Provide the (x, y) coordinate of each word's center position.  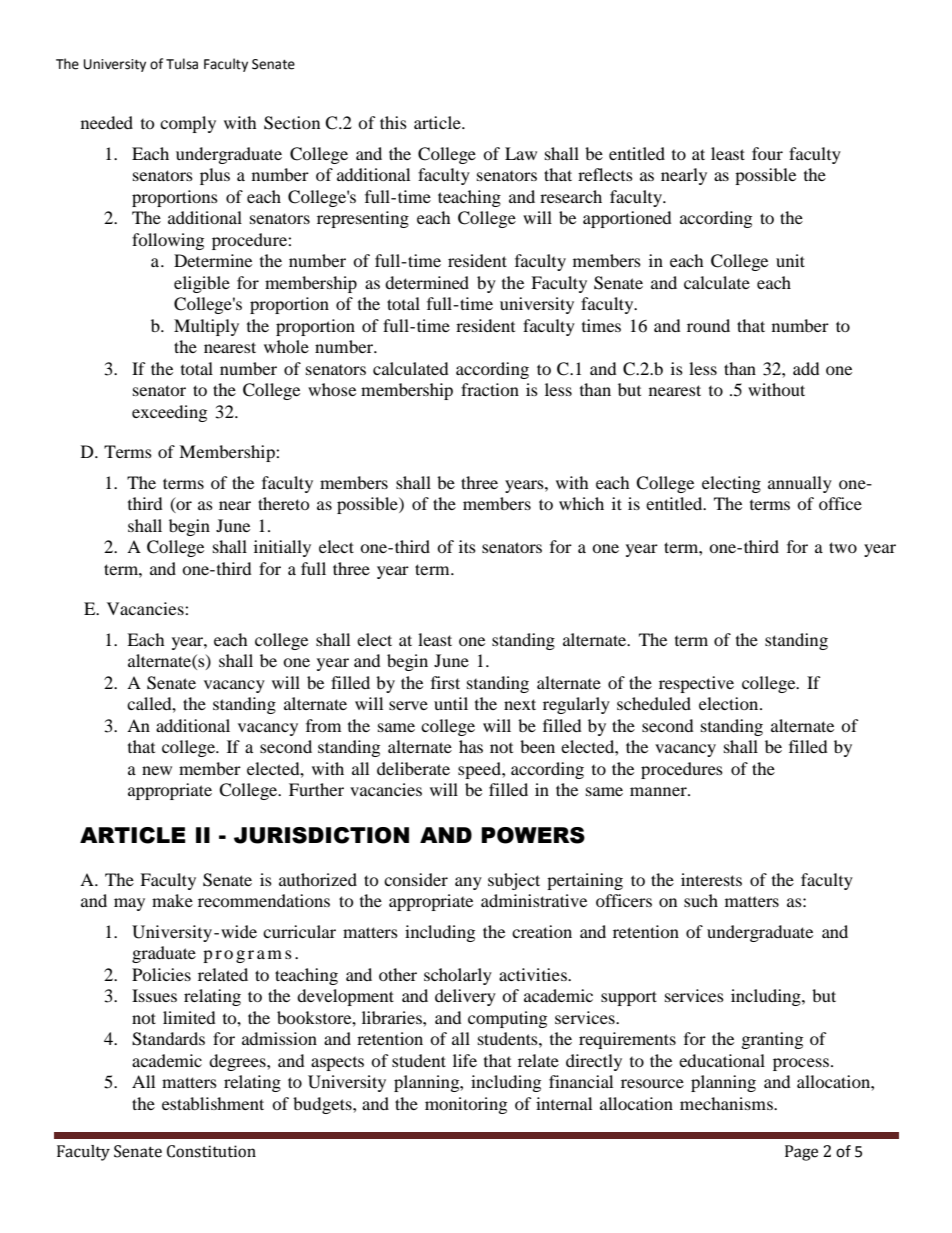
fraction (490, 389)
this (393, 122)
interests (711, 879)
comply (188, 124)
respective (696, 684)
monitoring (466, 1105)
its (467, 546)
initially (282, 548)
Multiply (206, 327)
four (767, 153)
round (708, 325)
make (172, 900)
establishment (213, 1103)
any (468, 883)
